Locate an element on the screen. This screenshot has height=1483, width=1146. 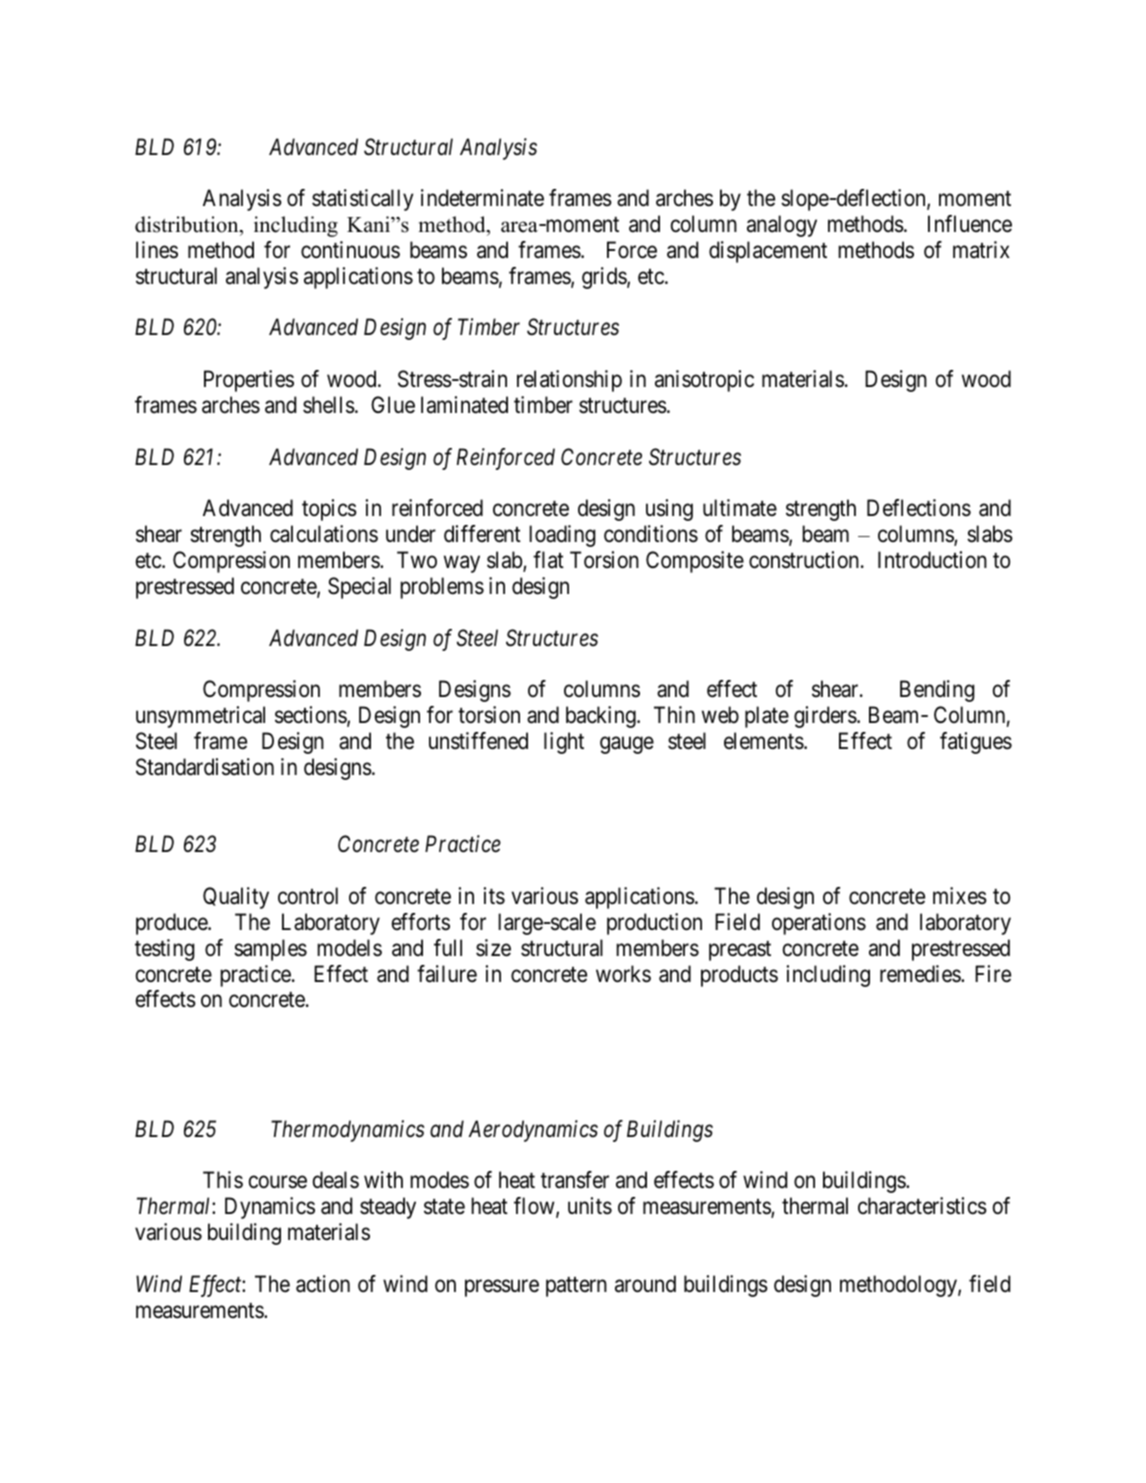
characteristics is located at coordinates (922, 1206).
